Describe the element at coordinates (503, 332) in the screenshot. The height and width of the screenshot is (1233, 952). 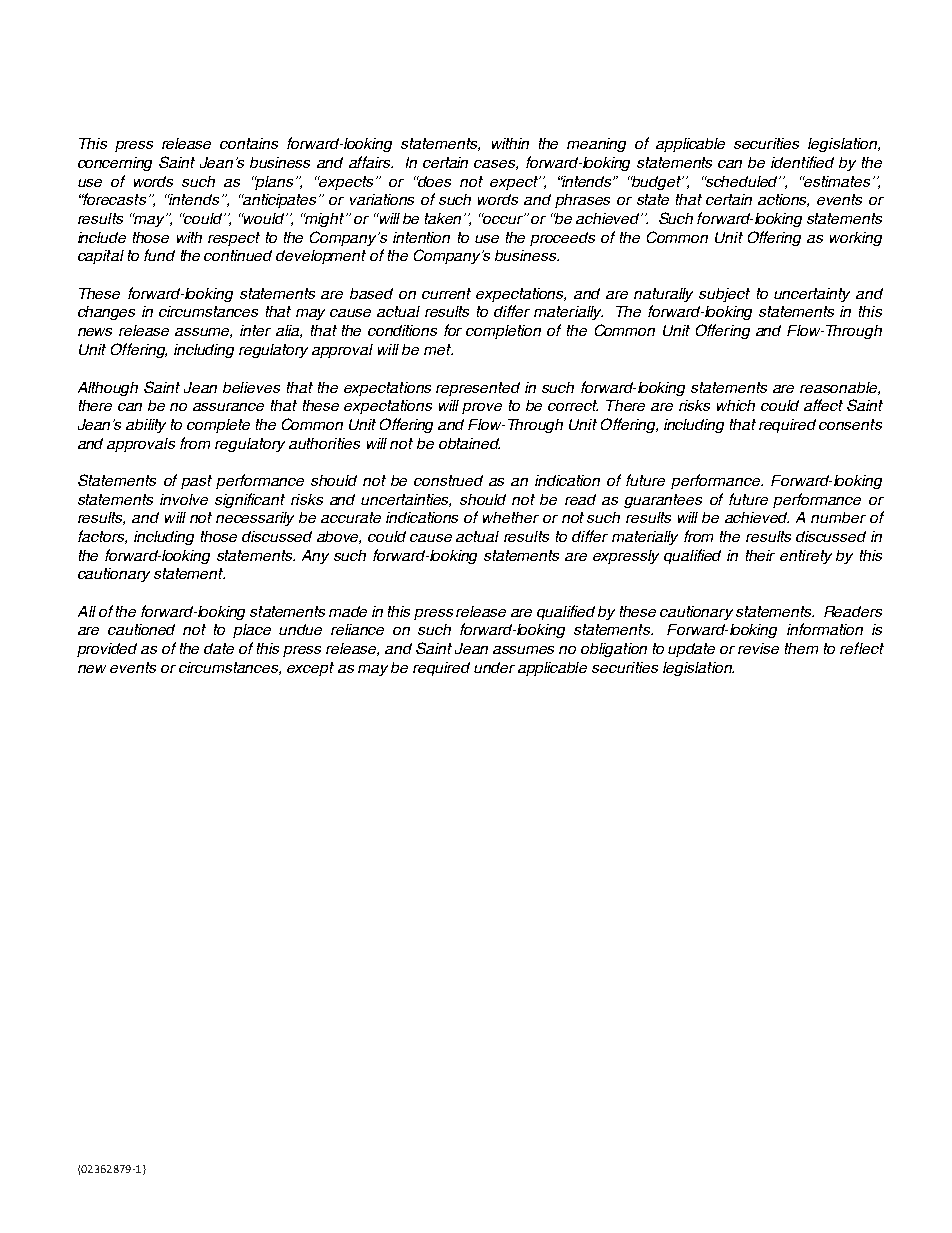
I see `completion` at that location.
